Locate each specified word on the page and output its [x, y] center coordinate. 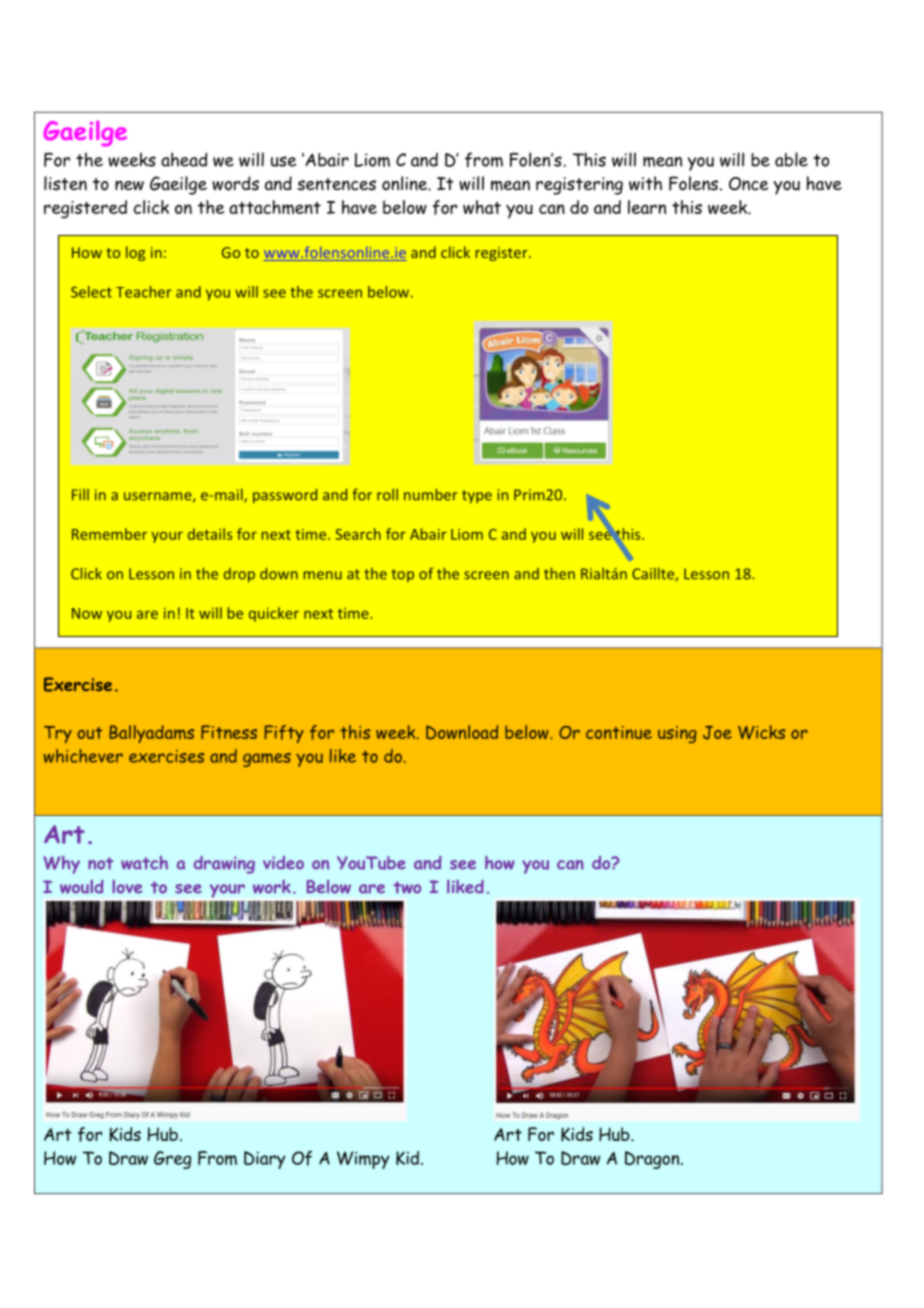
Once [748, 184]
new [129, 185]
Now [87, 613]
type [477, 496]
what [482, 207]
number [430, 494]
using [677, 734]
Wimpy [363, 1160]
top [403, 575]
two [407, 887]
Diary [265, 1160]
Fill [80, 494]
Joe [717, 733]
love [127, 887]
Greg [172, 1160]
